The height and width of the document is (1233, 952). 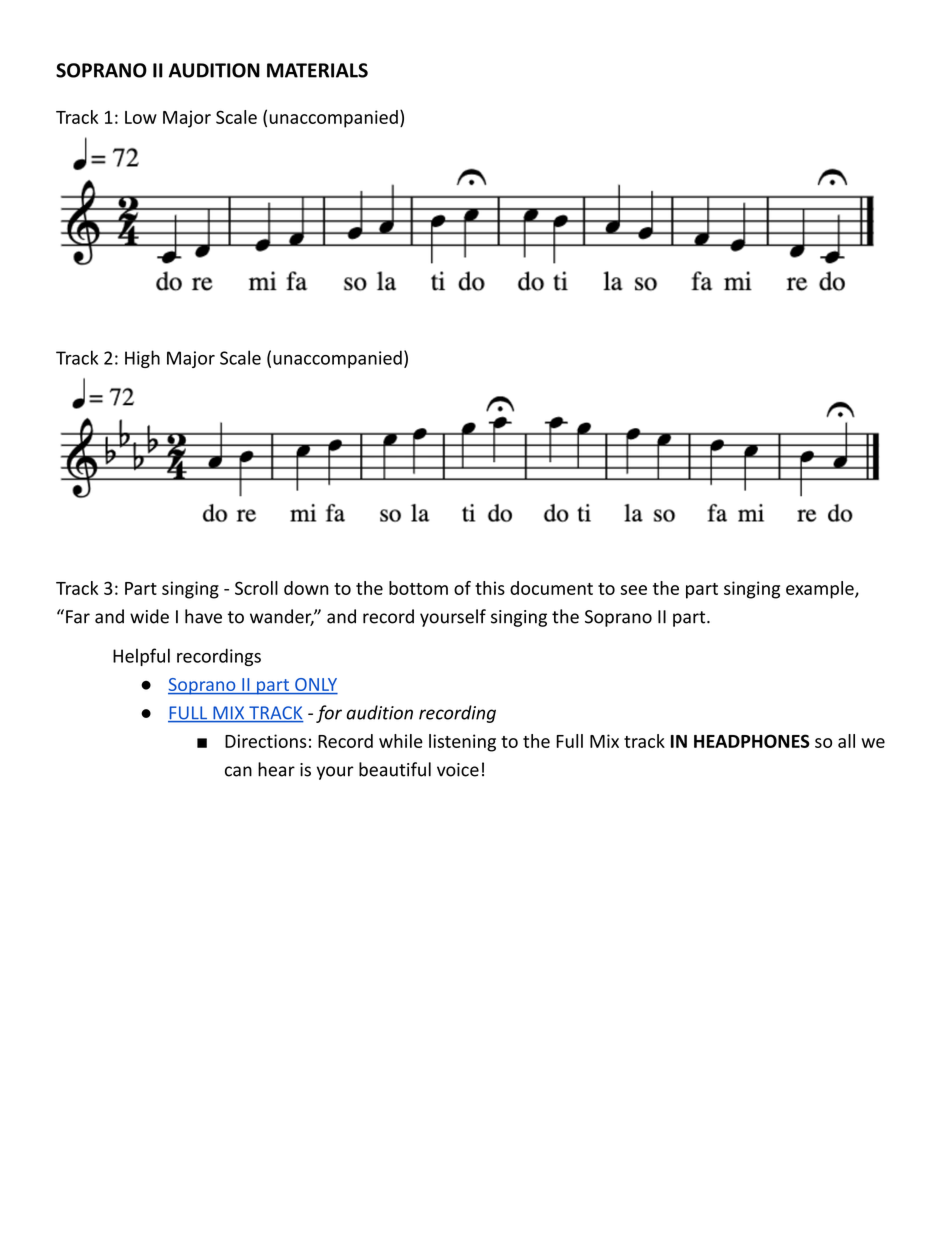 I want to click on Low, so click(x=141, y=117).
